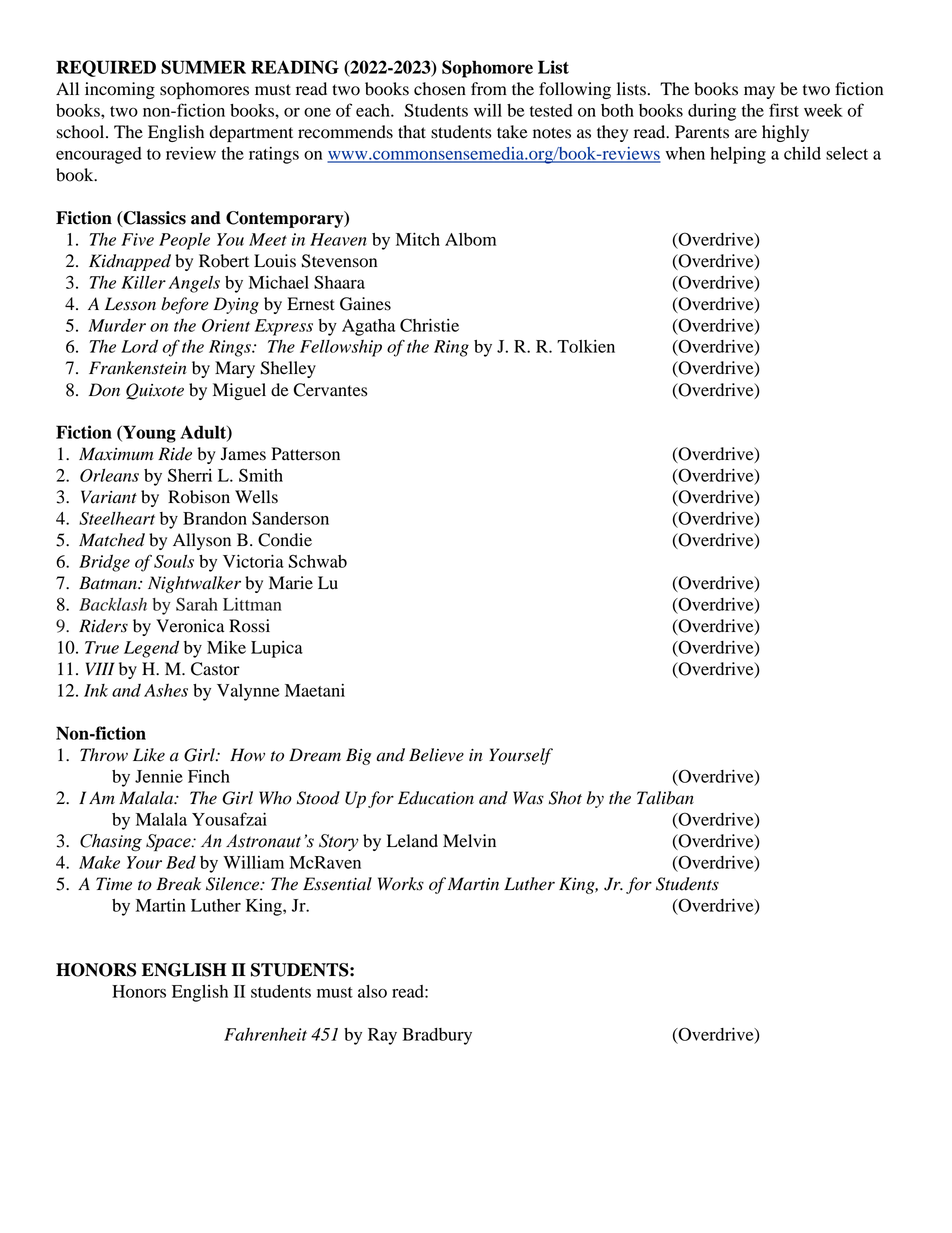  What do you see at coordinates (759, 92) in the screenshot?
I see `may` at bounding box center [759, 92].
